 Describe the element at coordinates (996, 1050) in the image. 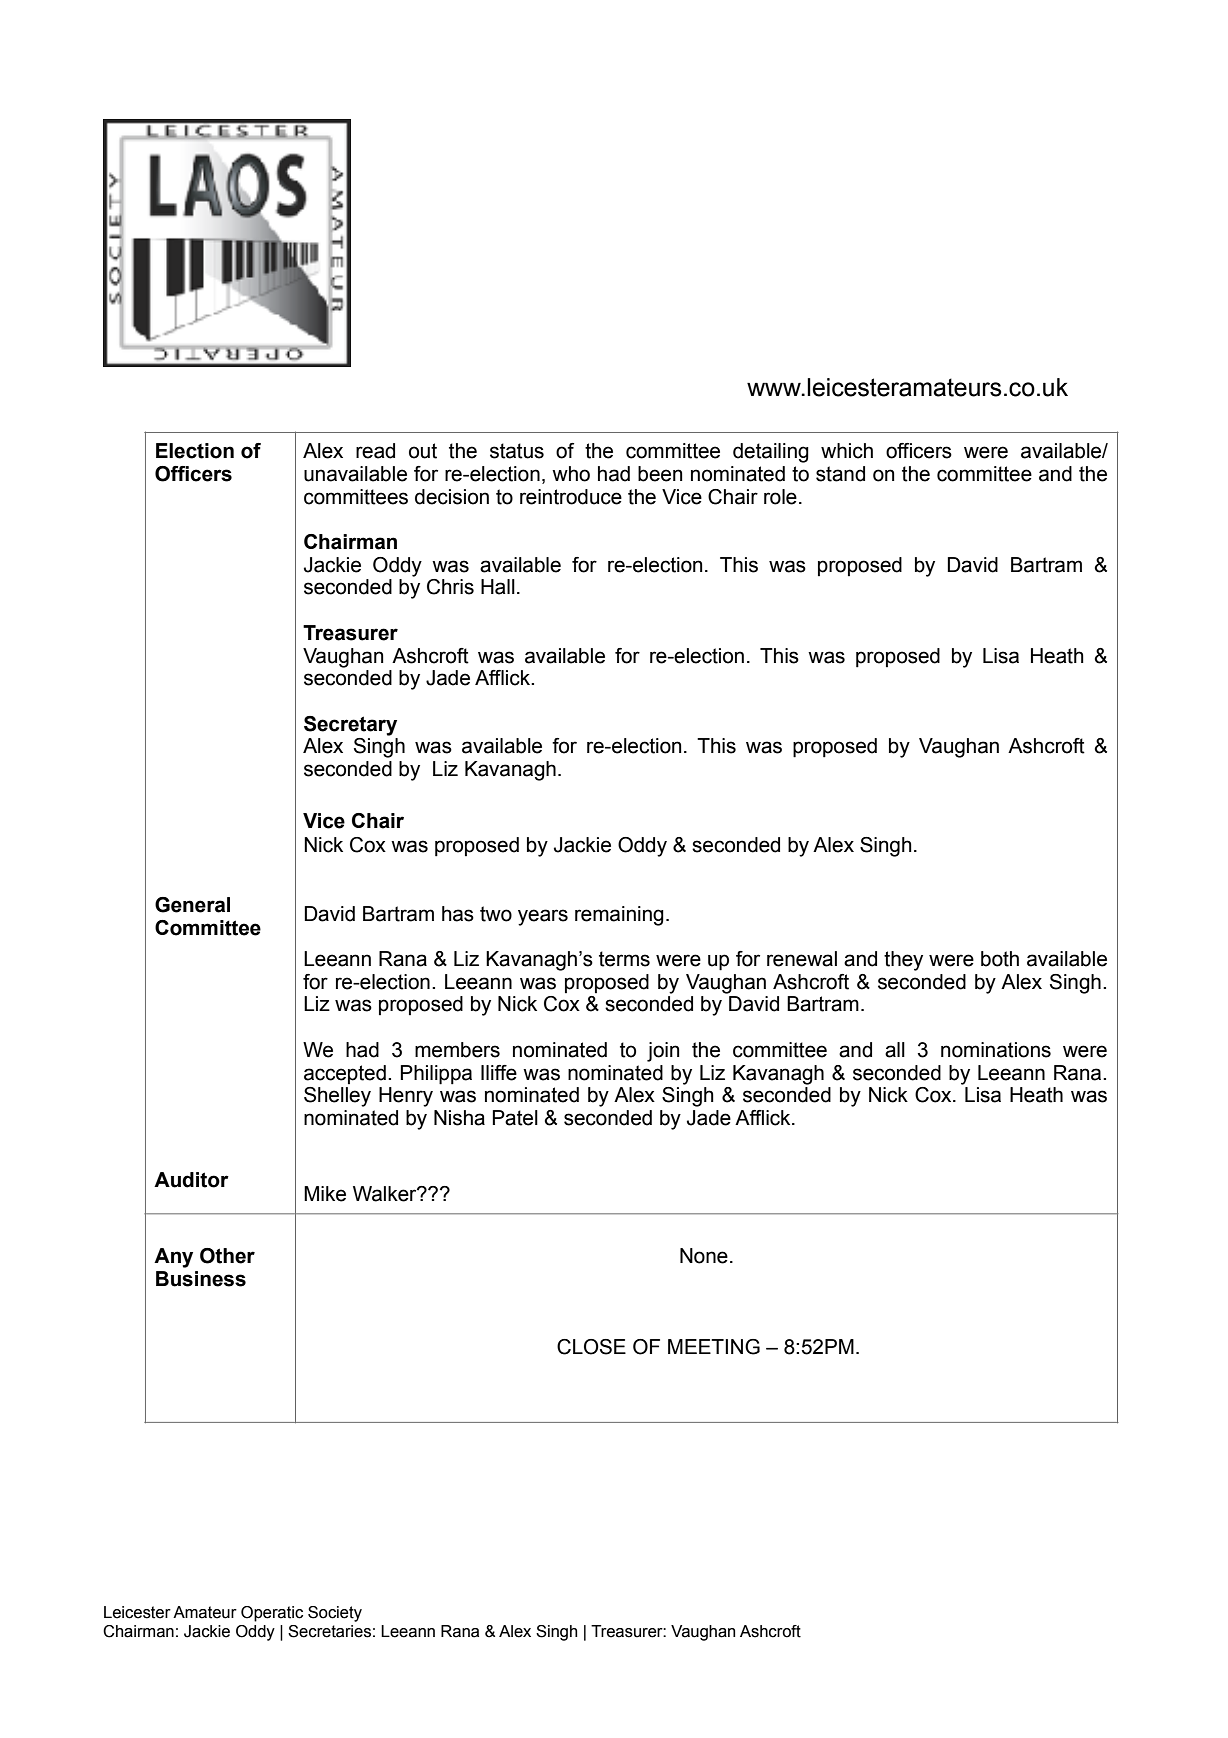

I see `nominations` at that location.
